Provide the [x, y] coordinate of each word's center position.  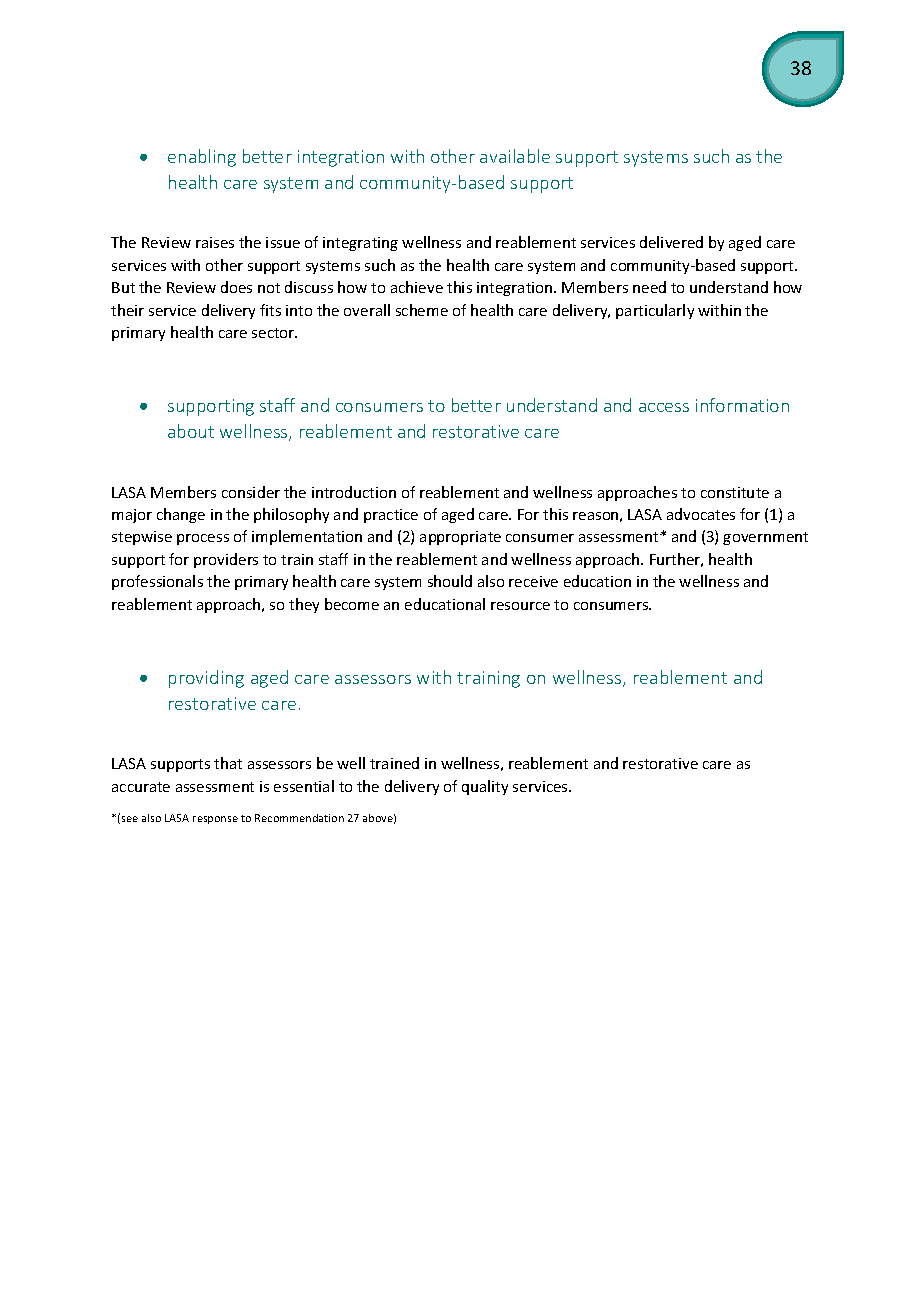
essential [304, 786]
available [515, 156]
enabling [202, 158]
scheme [422, 310]
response [215, 820]
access [664, 407]
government [765, 538]
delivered [671, 242]
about [191, 431]
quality [485, 787]
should [450, 581]
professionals [157, 582]
